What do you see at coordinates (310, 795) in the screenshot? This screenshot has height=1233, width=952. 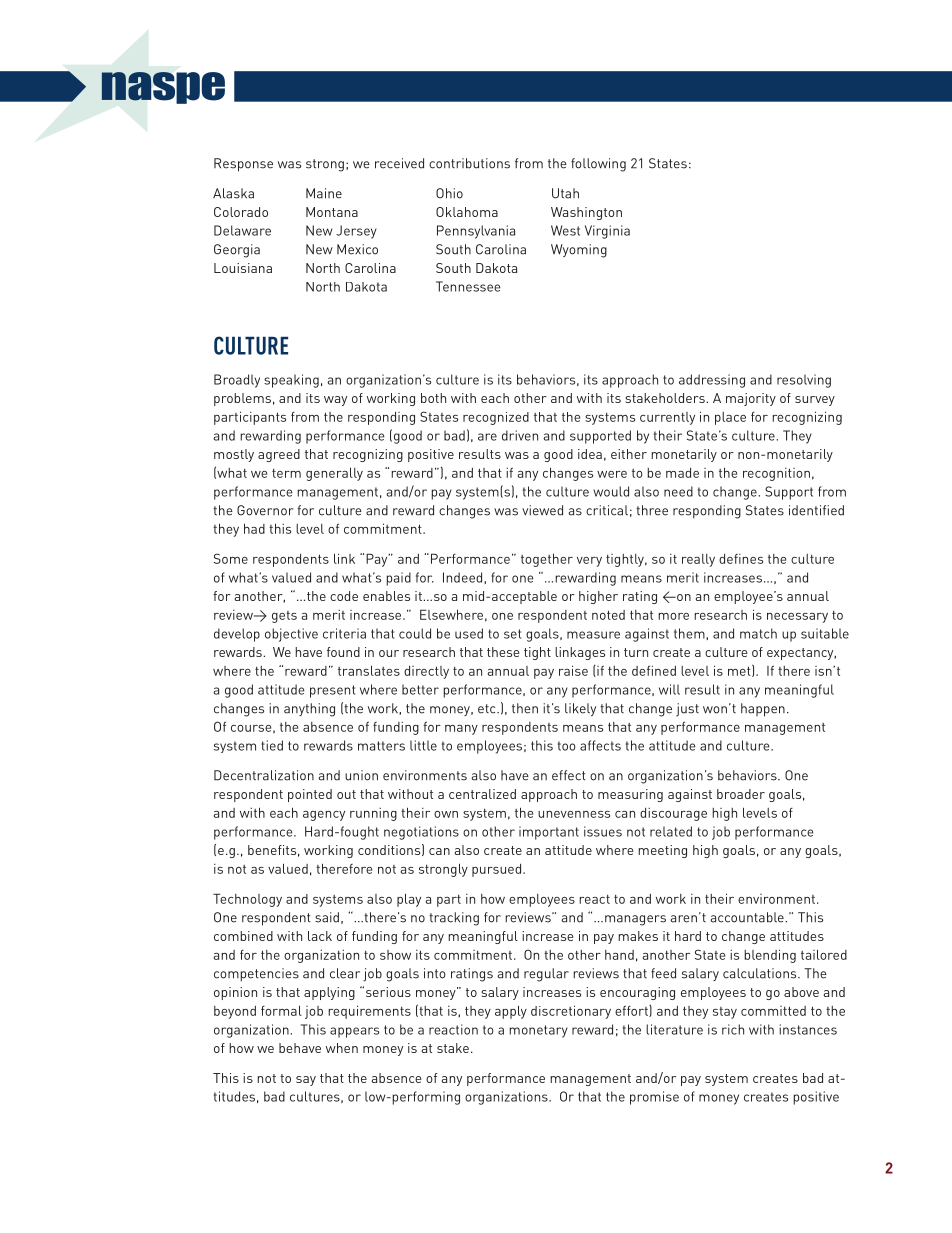 I see `pointed` at bounding box center [310, 795].
